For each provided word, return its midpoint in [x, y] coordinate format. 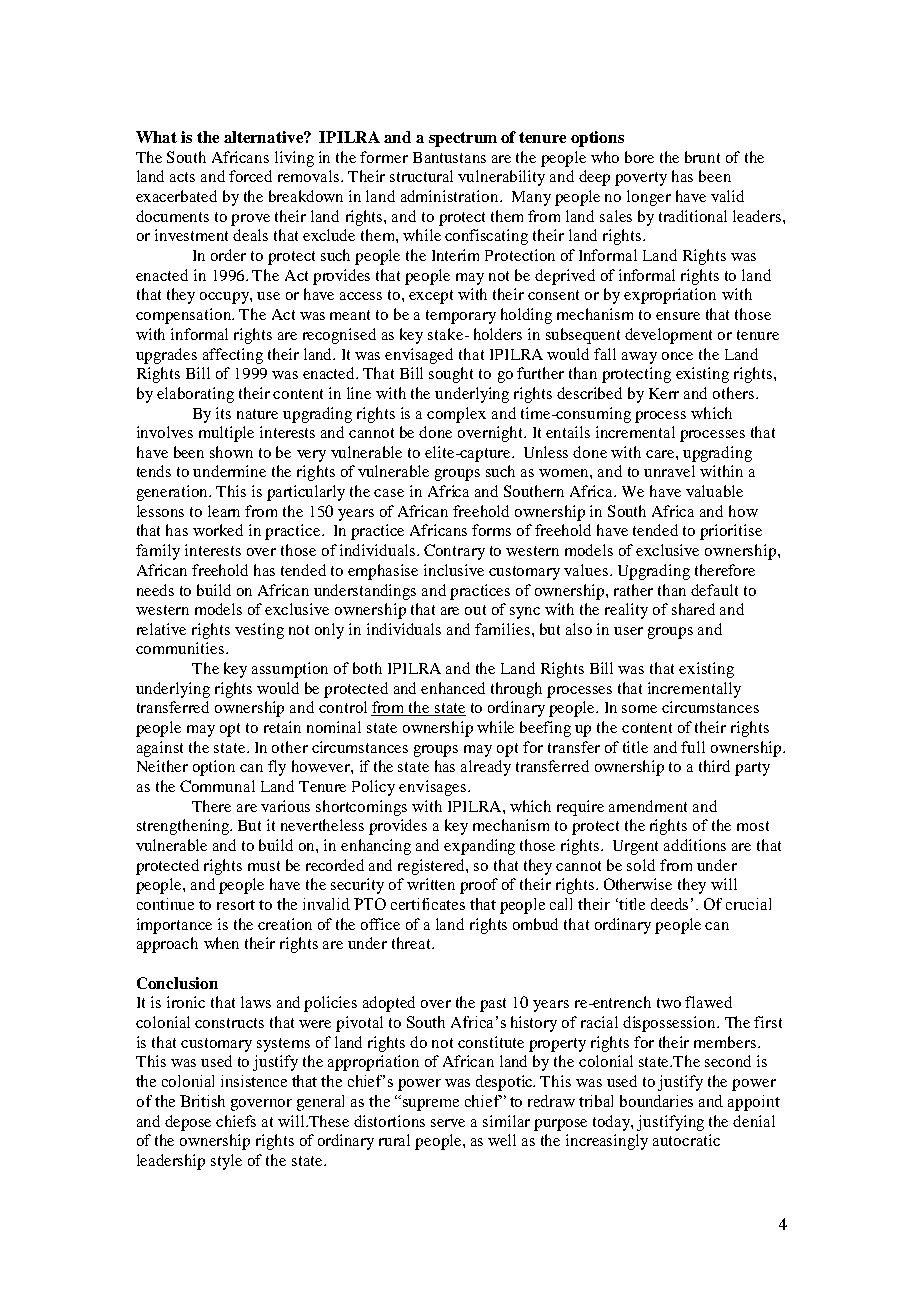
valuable [714, 491]
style [226, 1162]
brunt [702, 157]
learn [224, 511]
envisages [432, 788]
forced [250, 176]
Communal [217, 786]
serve [448, 1123]
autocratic [686, 1140]
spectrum [463, 139]
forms [491, 530]
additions [695, 845]
